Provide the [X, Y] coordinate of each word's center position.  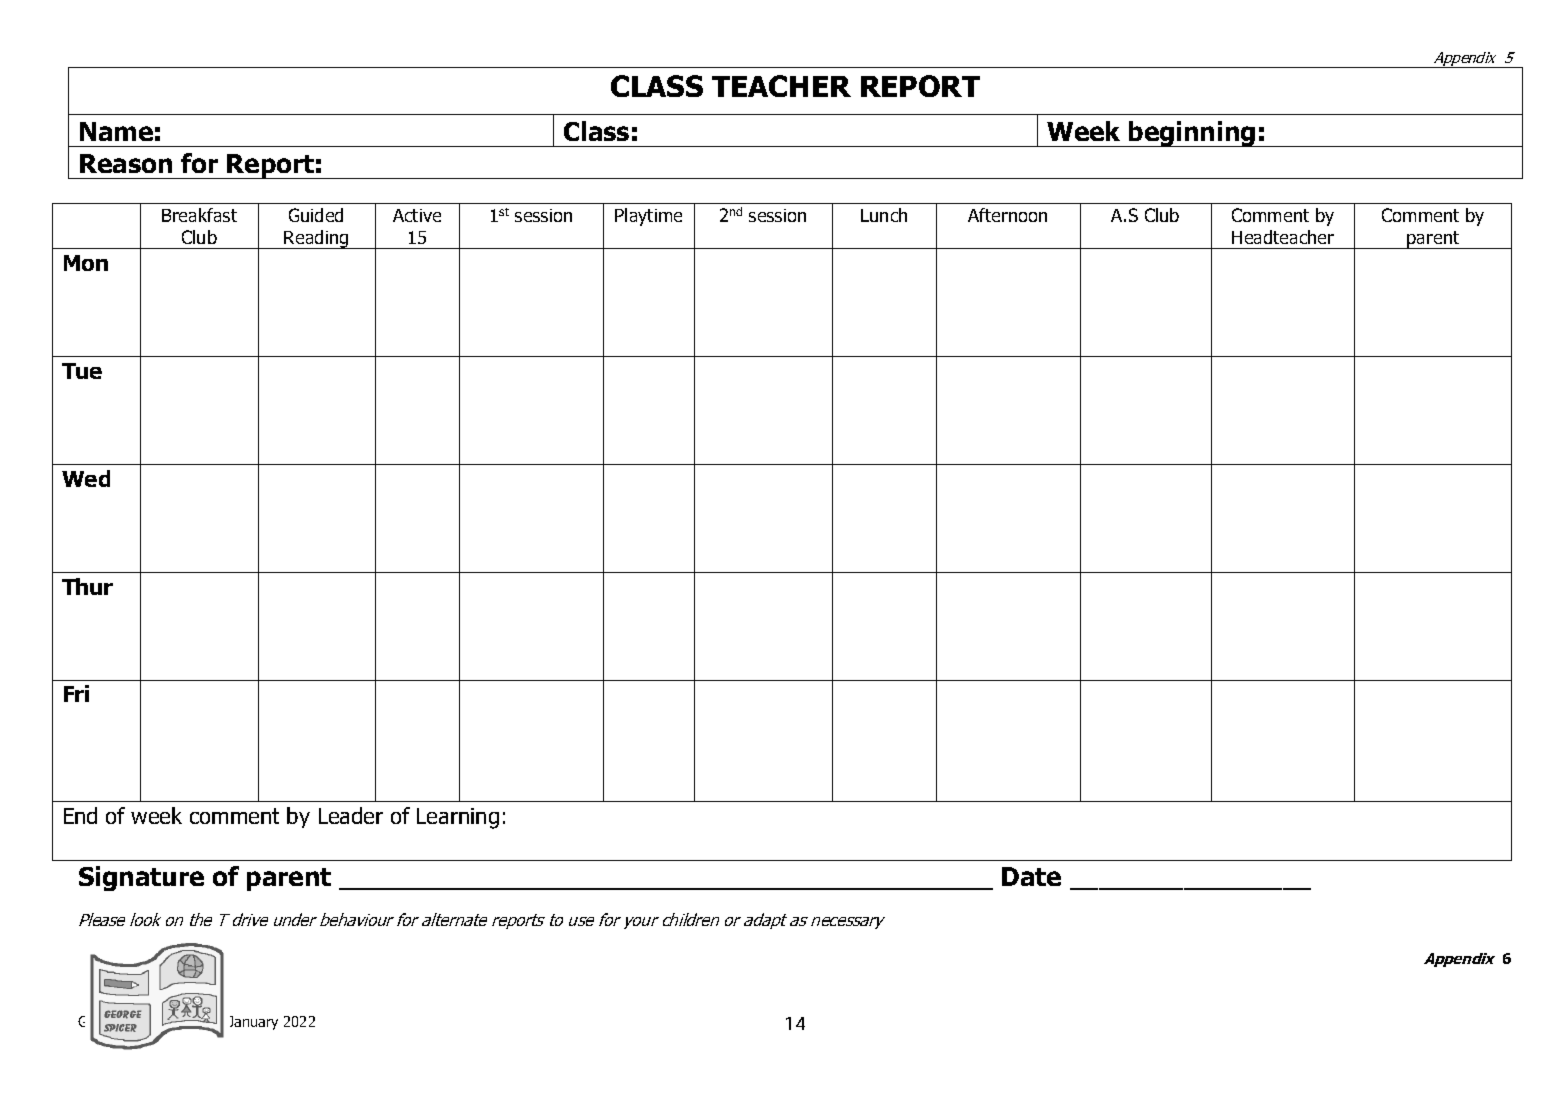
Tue [82, 371]
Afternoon [1007, 215]
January [254, 1023]
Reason [126, 163]
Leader [351, 815]
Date [1031, 876]
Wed [86, 478]
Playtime [648, 217]
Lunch [884, 215]
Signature [141, 878]
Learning [458, 818]
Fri [76, 693]
